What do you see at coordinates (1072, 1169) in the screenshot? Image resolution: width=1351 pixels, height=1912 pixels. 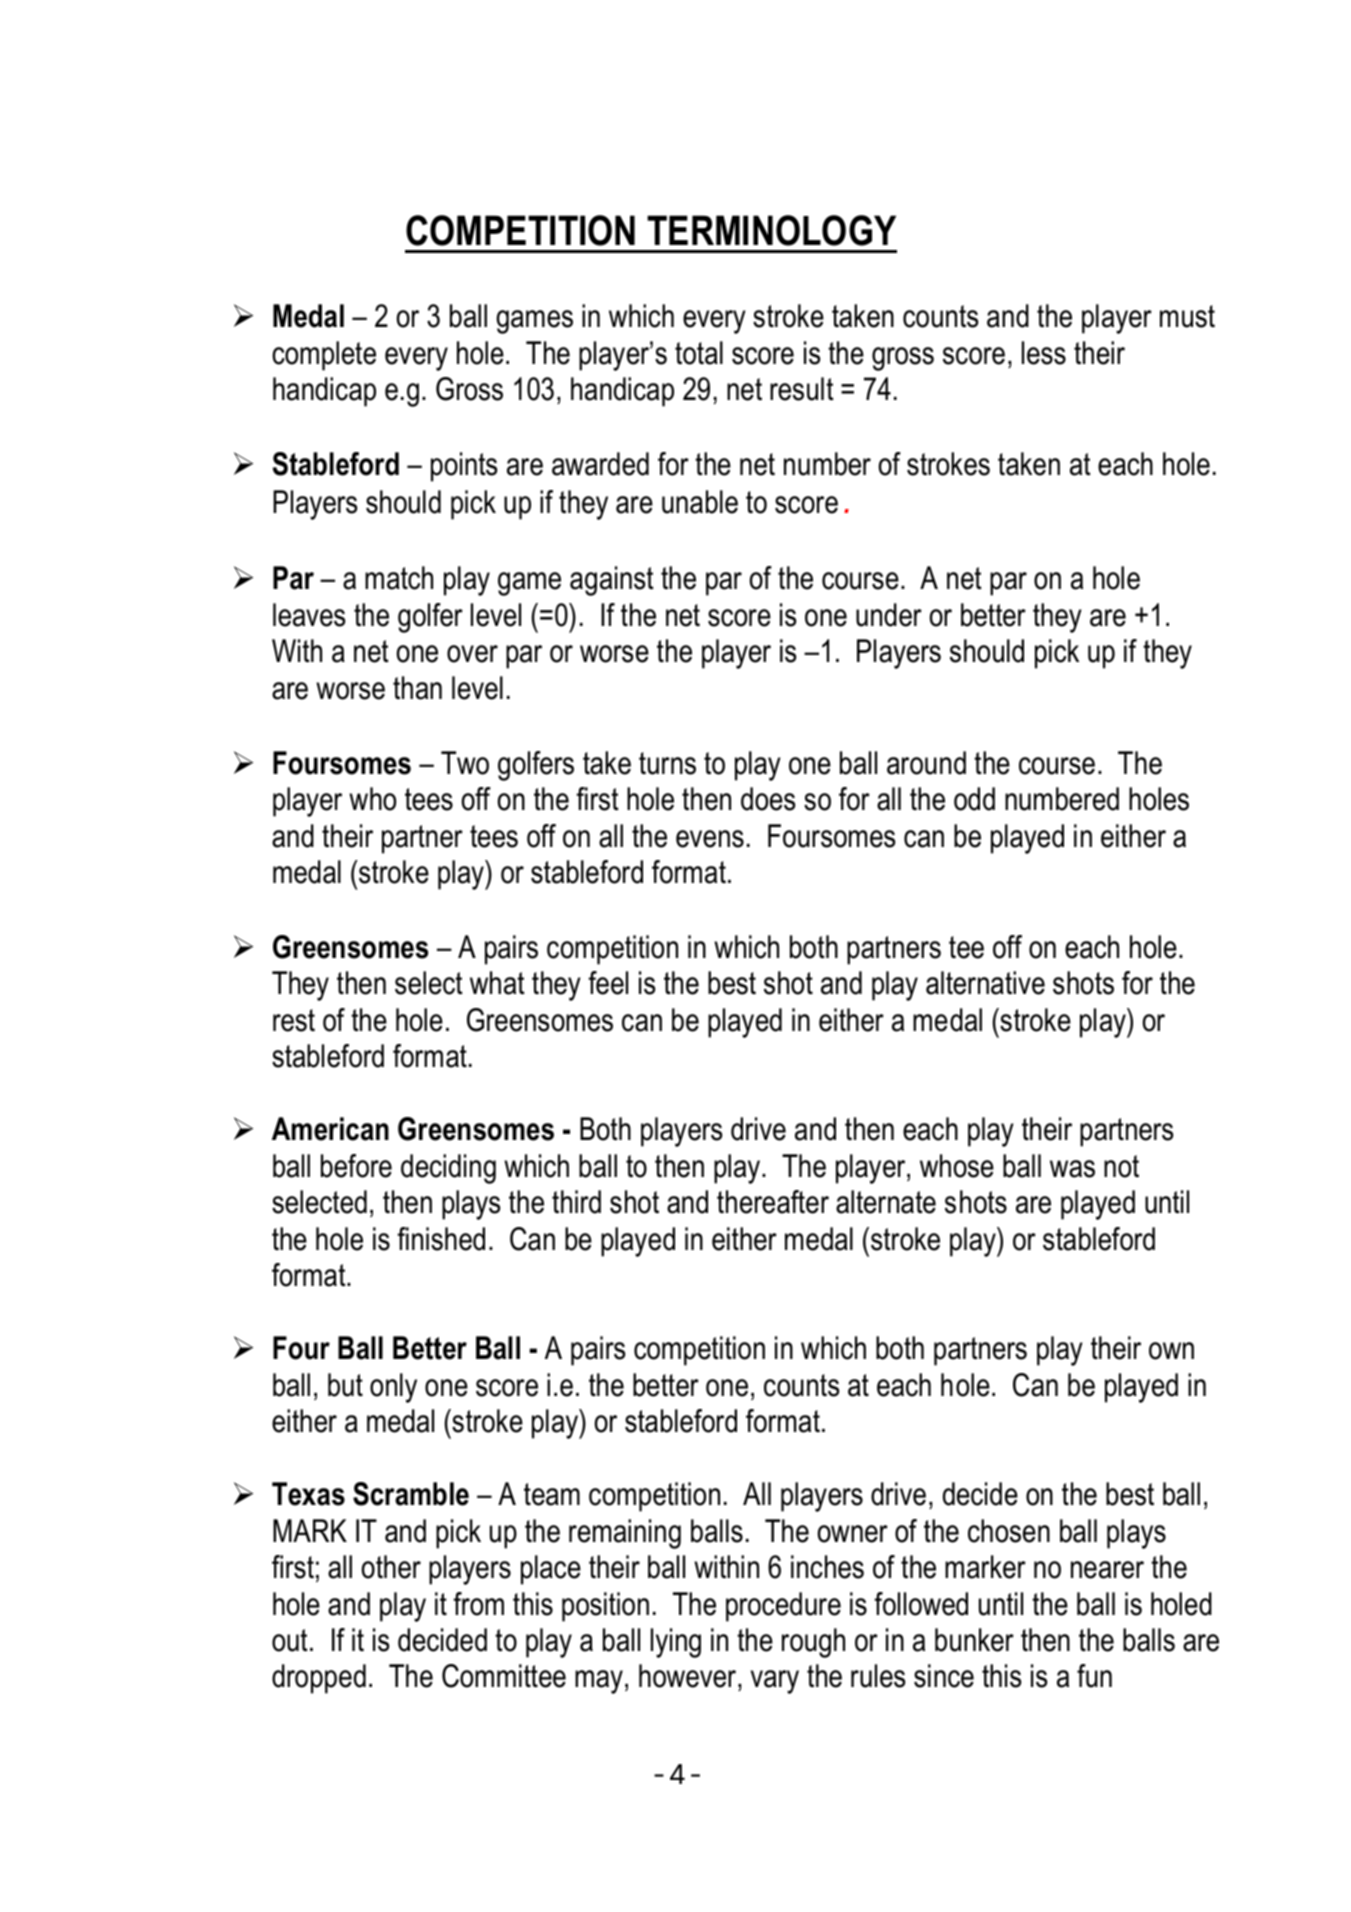 I see `was` at bounding box center [1072, 1169].
